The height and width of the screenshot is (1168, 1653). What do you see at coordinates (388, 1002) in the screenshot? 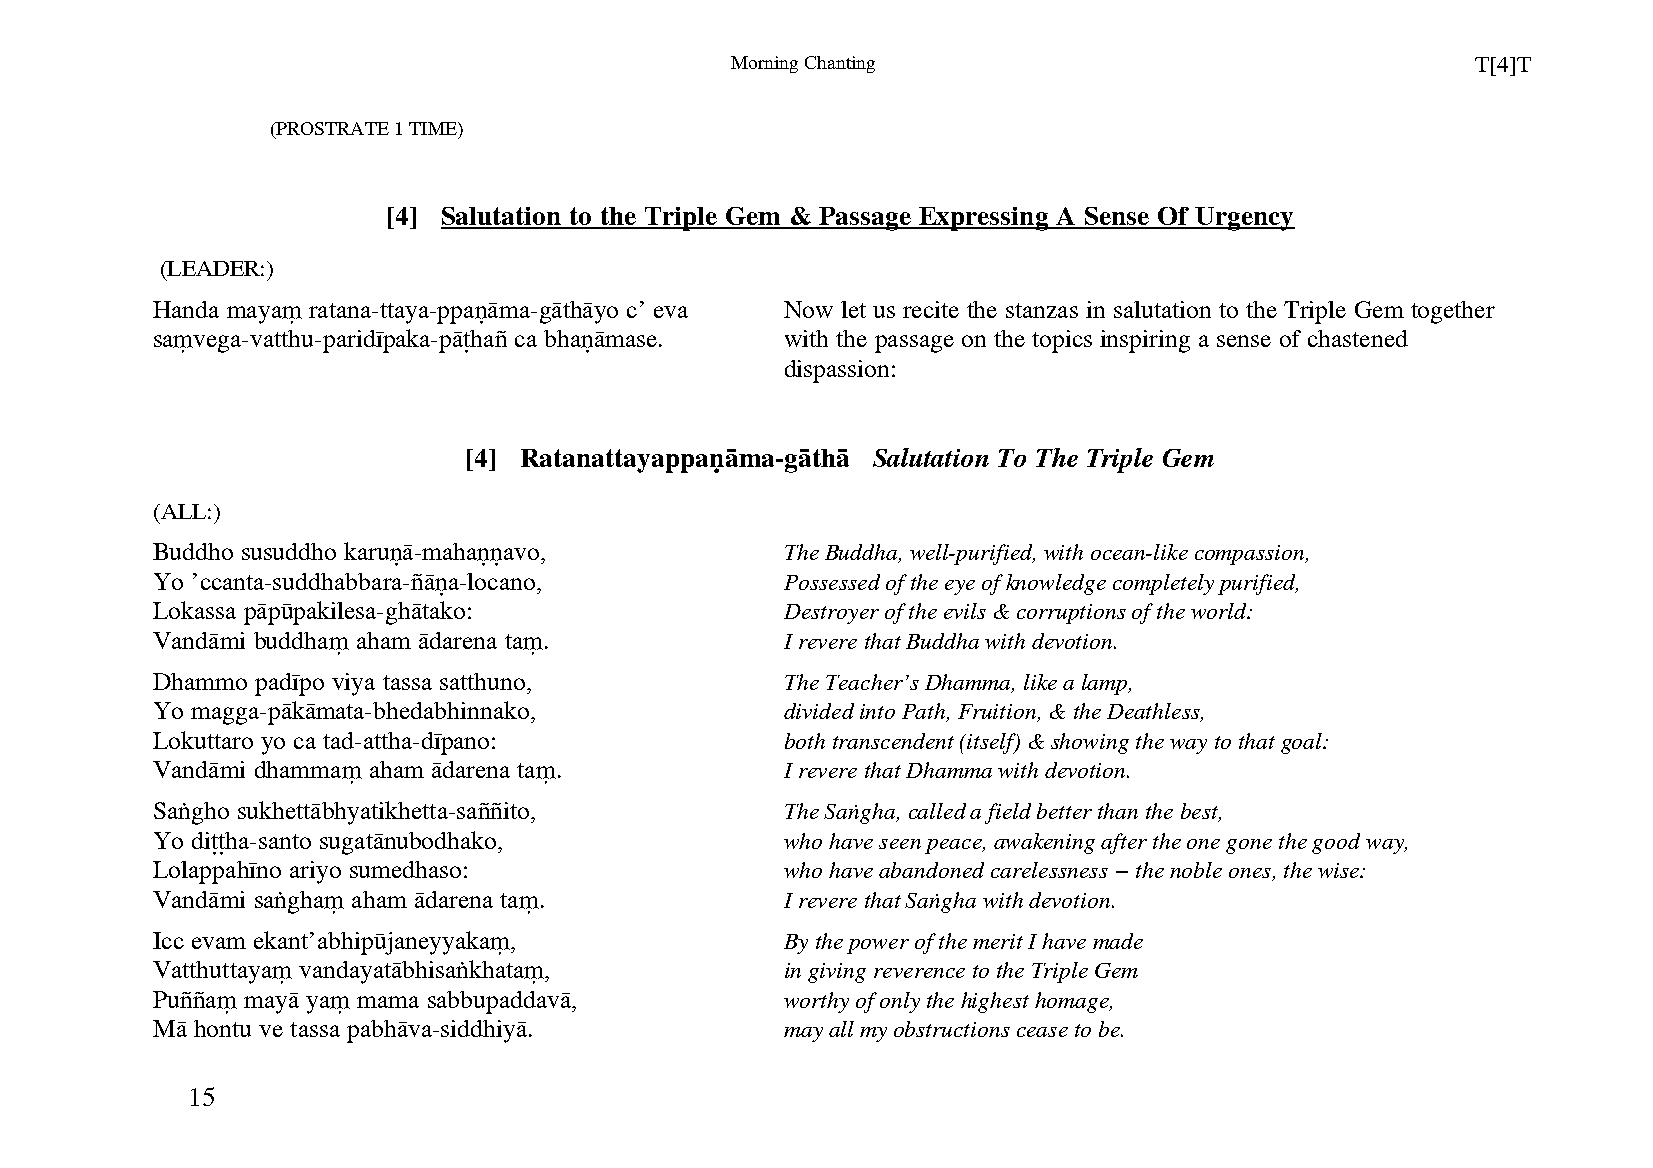
I see `mama` at bounding box center [388, 1002].
